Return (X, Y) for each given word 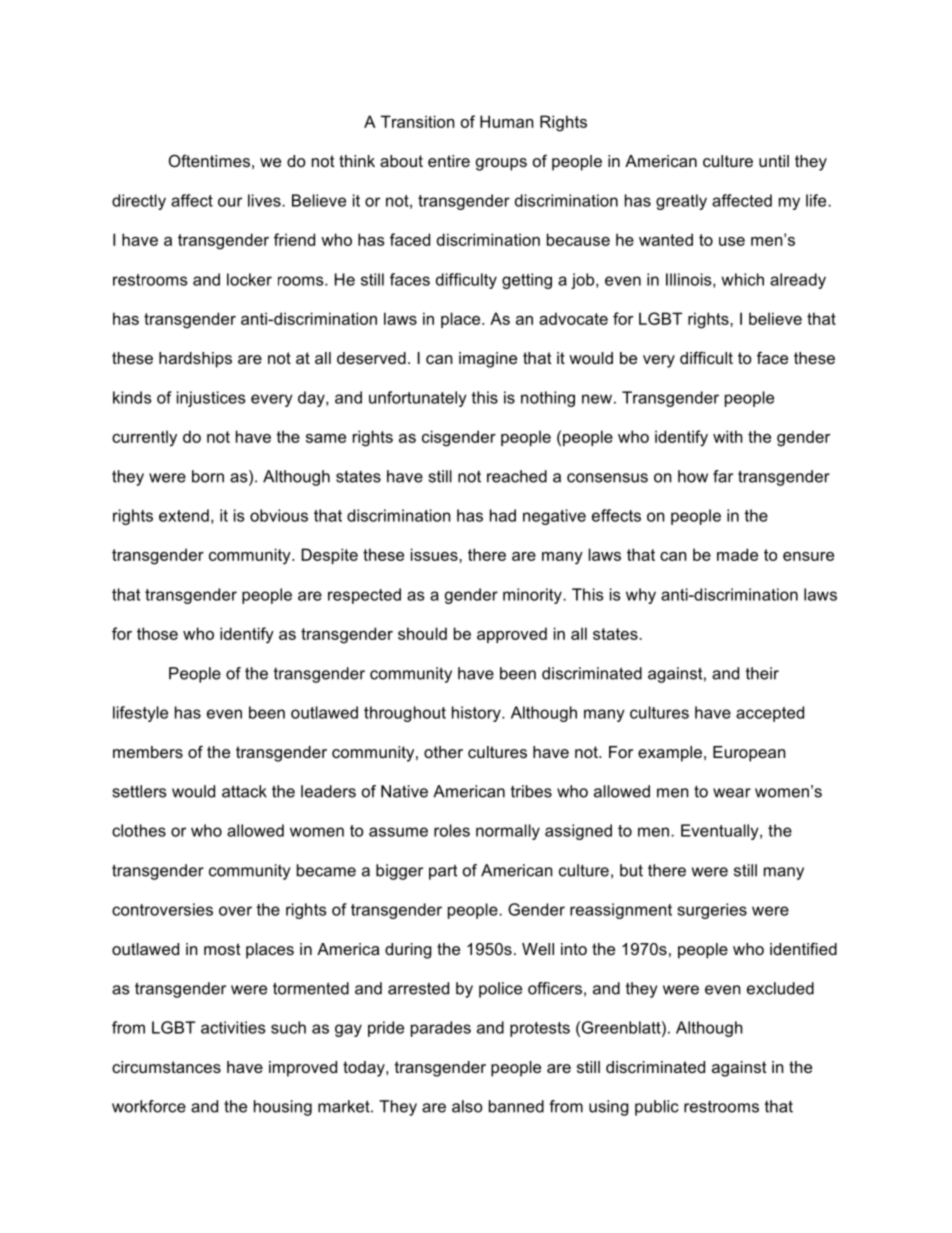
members (148, 752)
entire (449, 161)
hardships (195, 360)
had (503, 515)
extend (184, 515)
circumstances (166, 1067)
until (774, 161)
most (222, 949)
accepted (770, 714)
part (443, 872)
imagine (488, 360)
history (477, 714)
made (737, 554)
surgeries (712, 911)
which (742, 279)
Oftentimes (209, 160)
